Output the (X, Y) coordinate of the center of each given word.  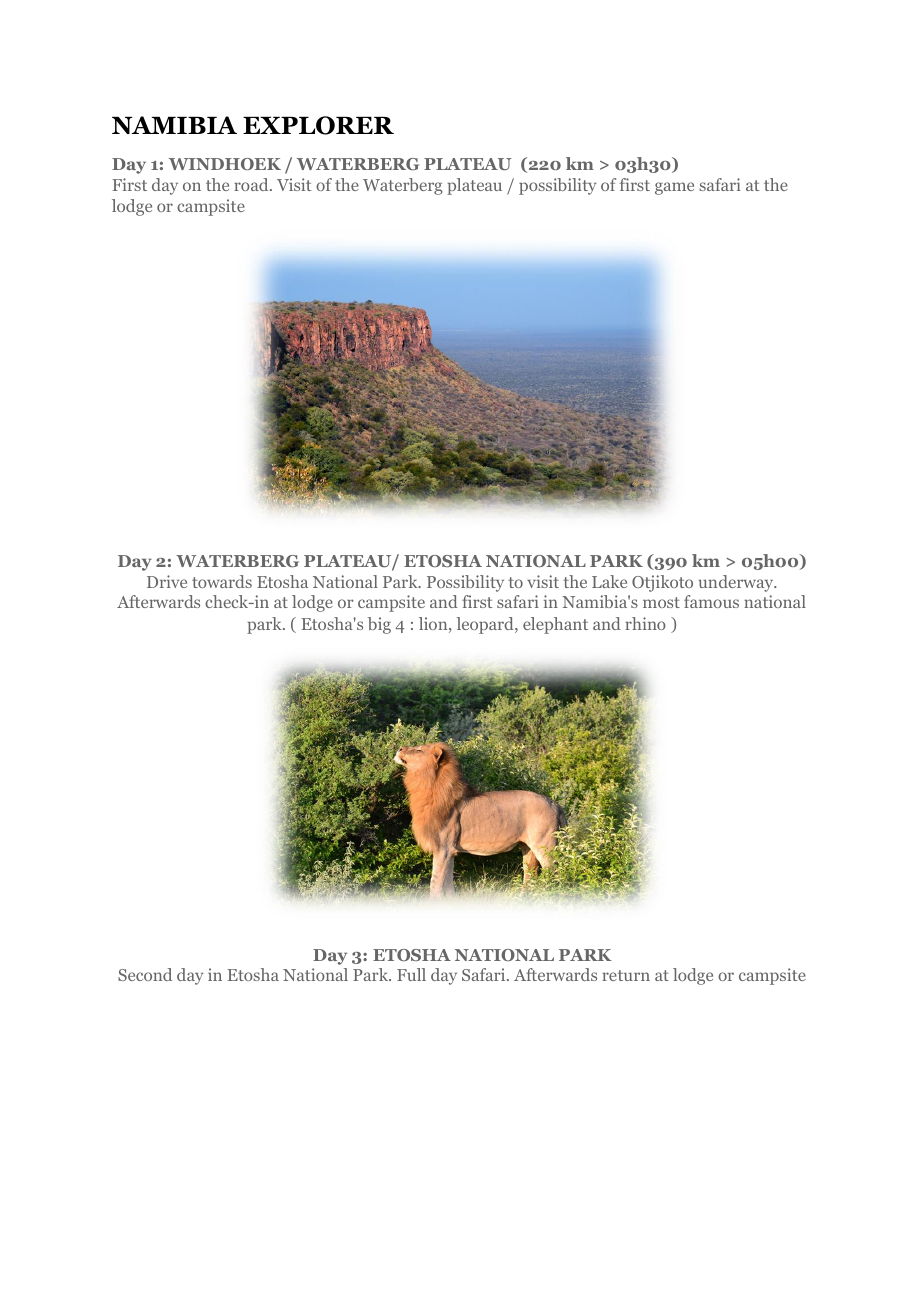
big (379, 625)
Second (145, 974)
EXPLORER (318, 125)
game (674, 188)
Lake (609, 581)
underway (737, 583)
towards (222, 581)
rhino (645, 623)
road (252, 184)
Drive (167, 581)
